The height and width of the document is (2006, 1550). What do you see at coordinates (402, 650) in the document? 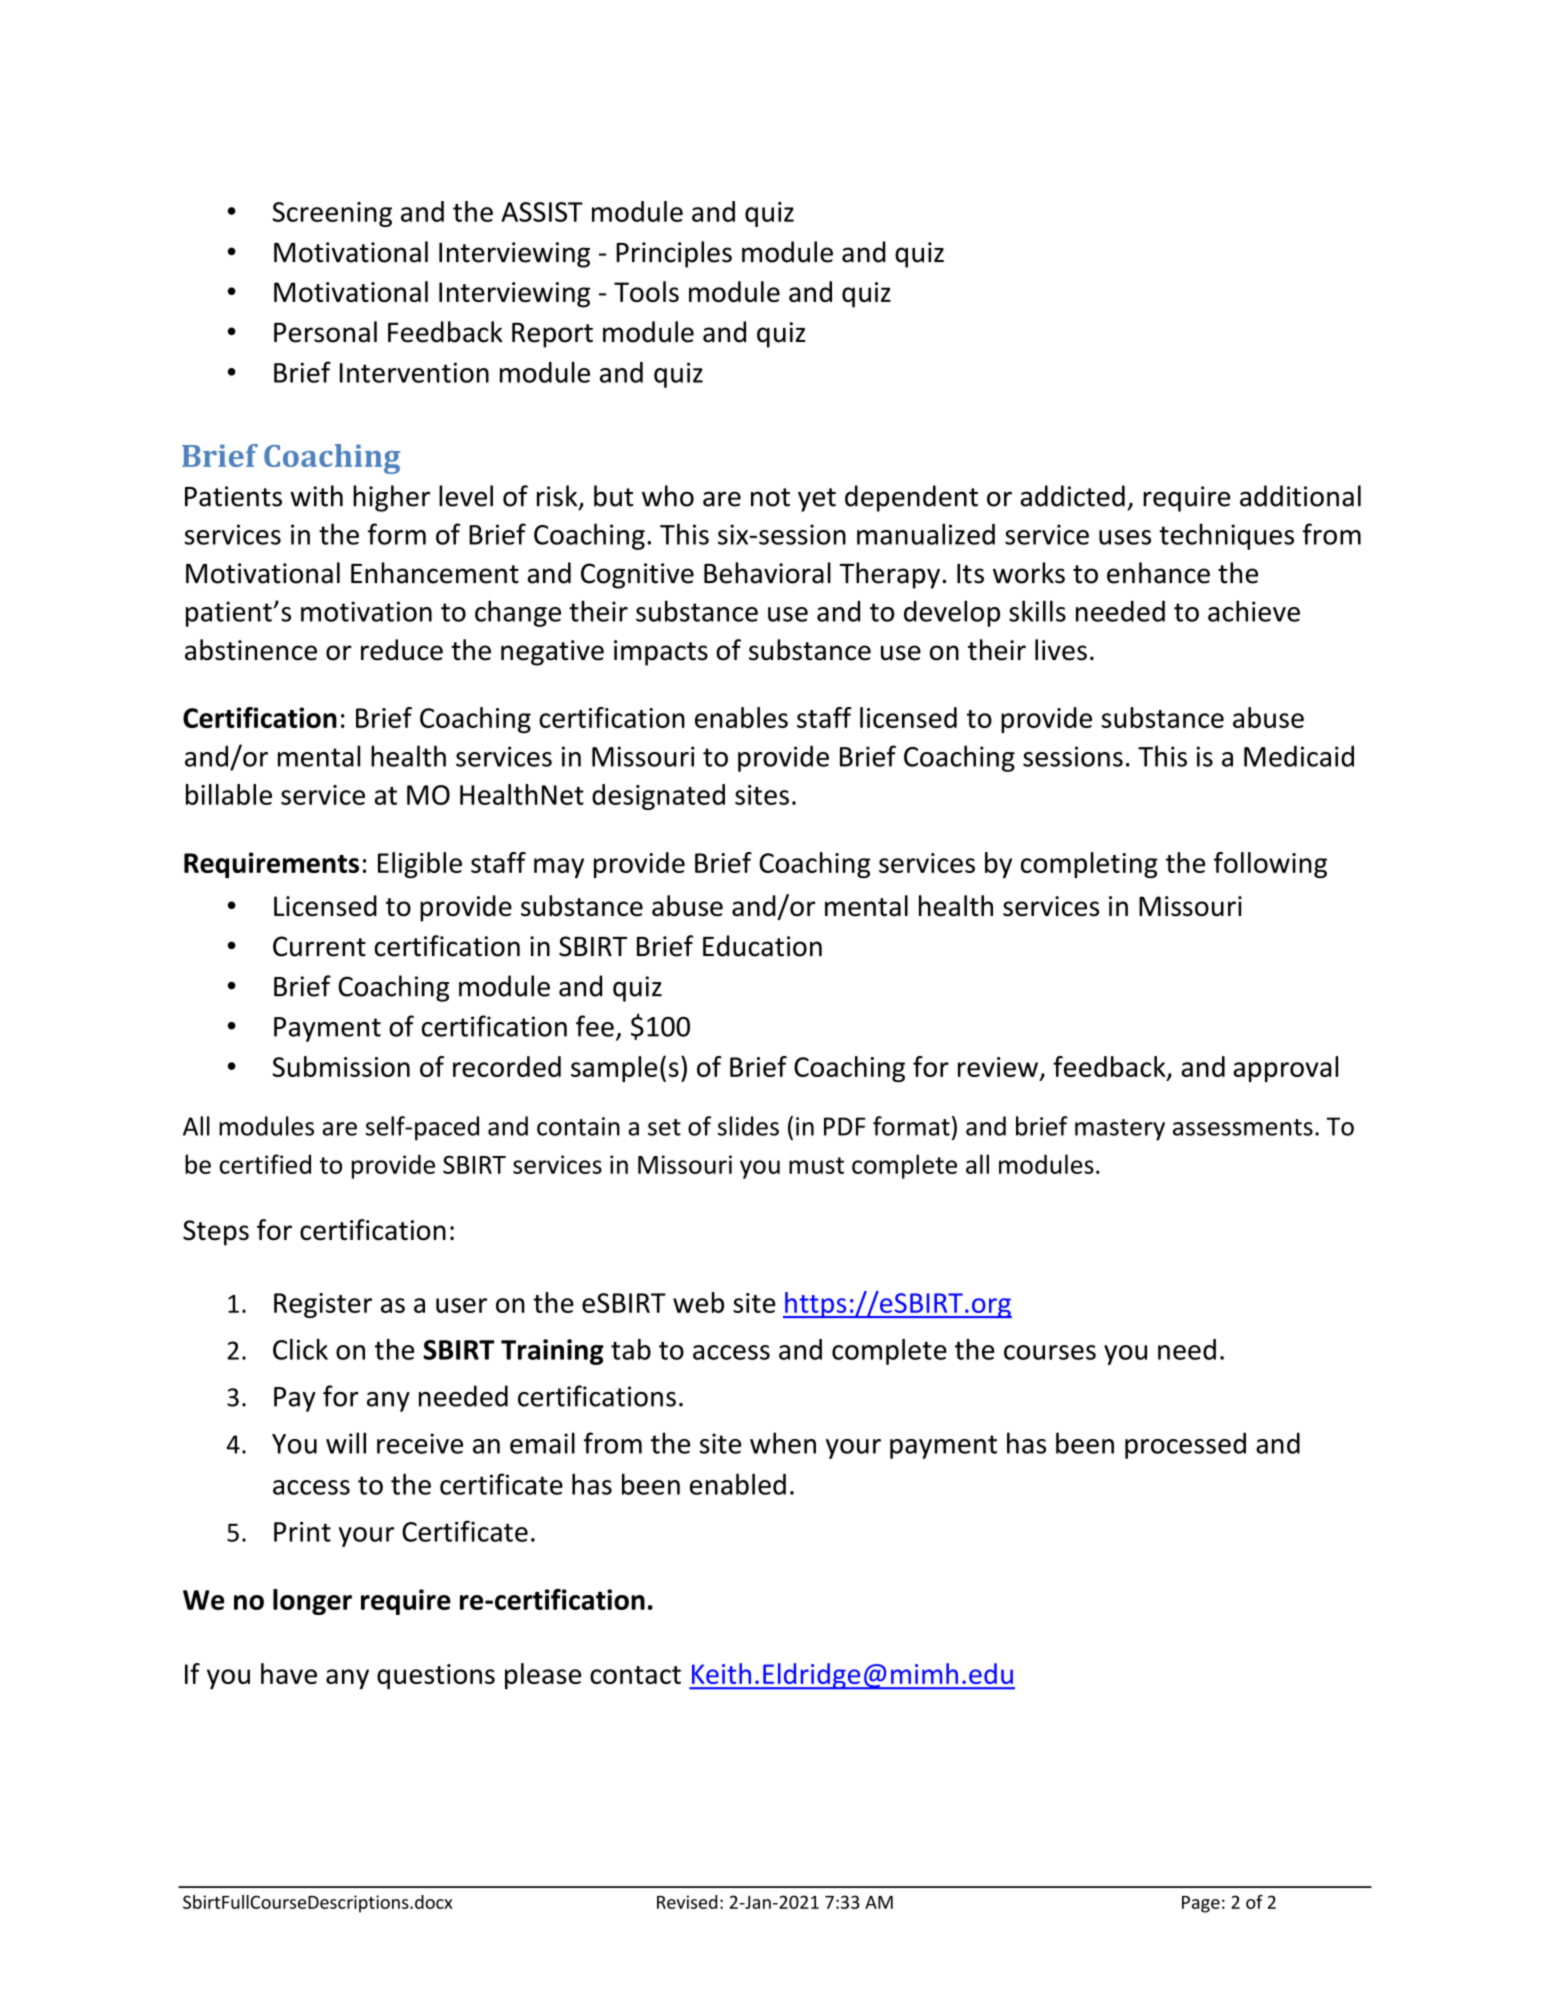
I see `reduce` at bounding box center [402, 650].
